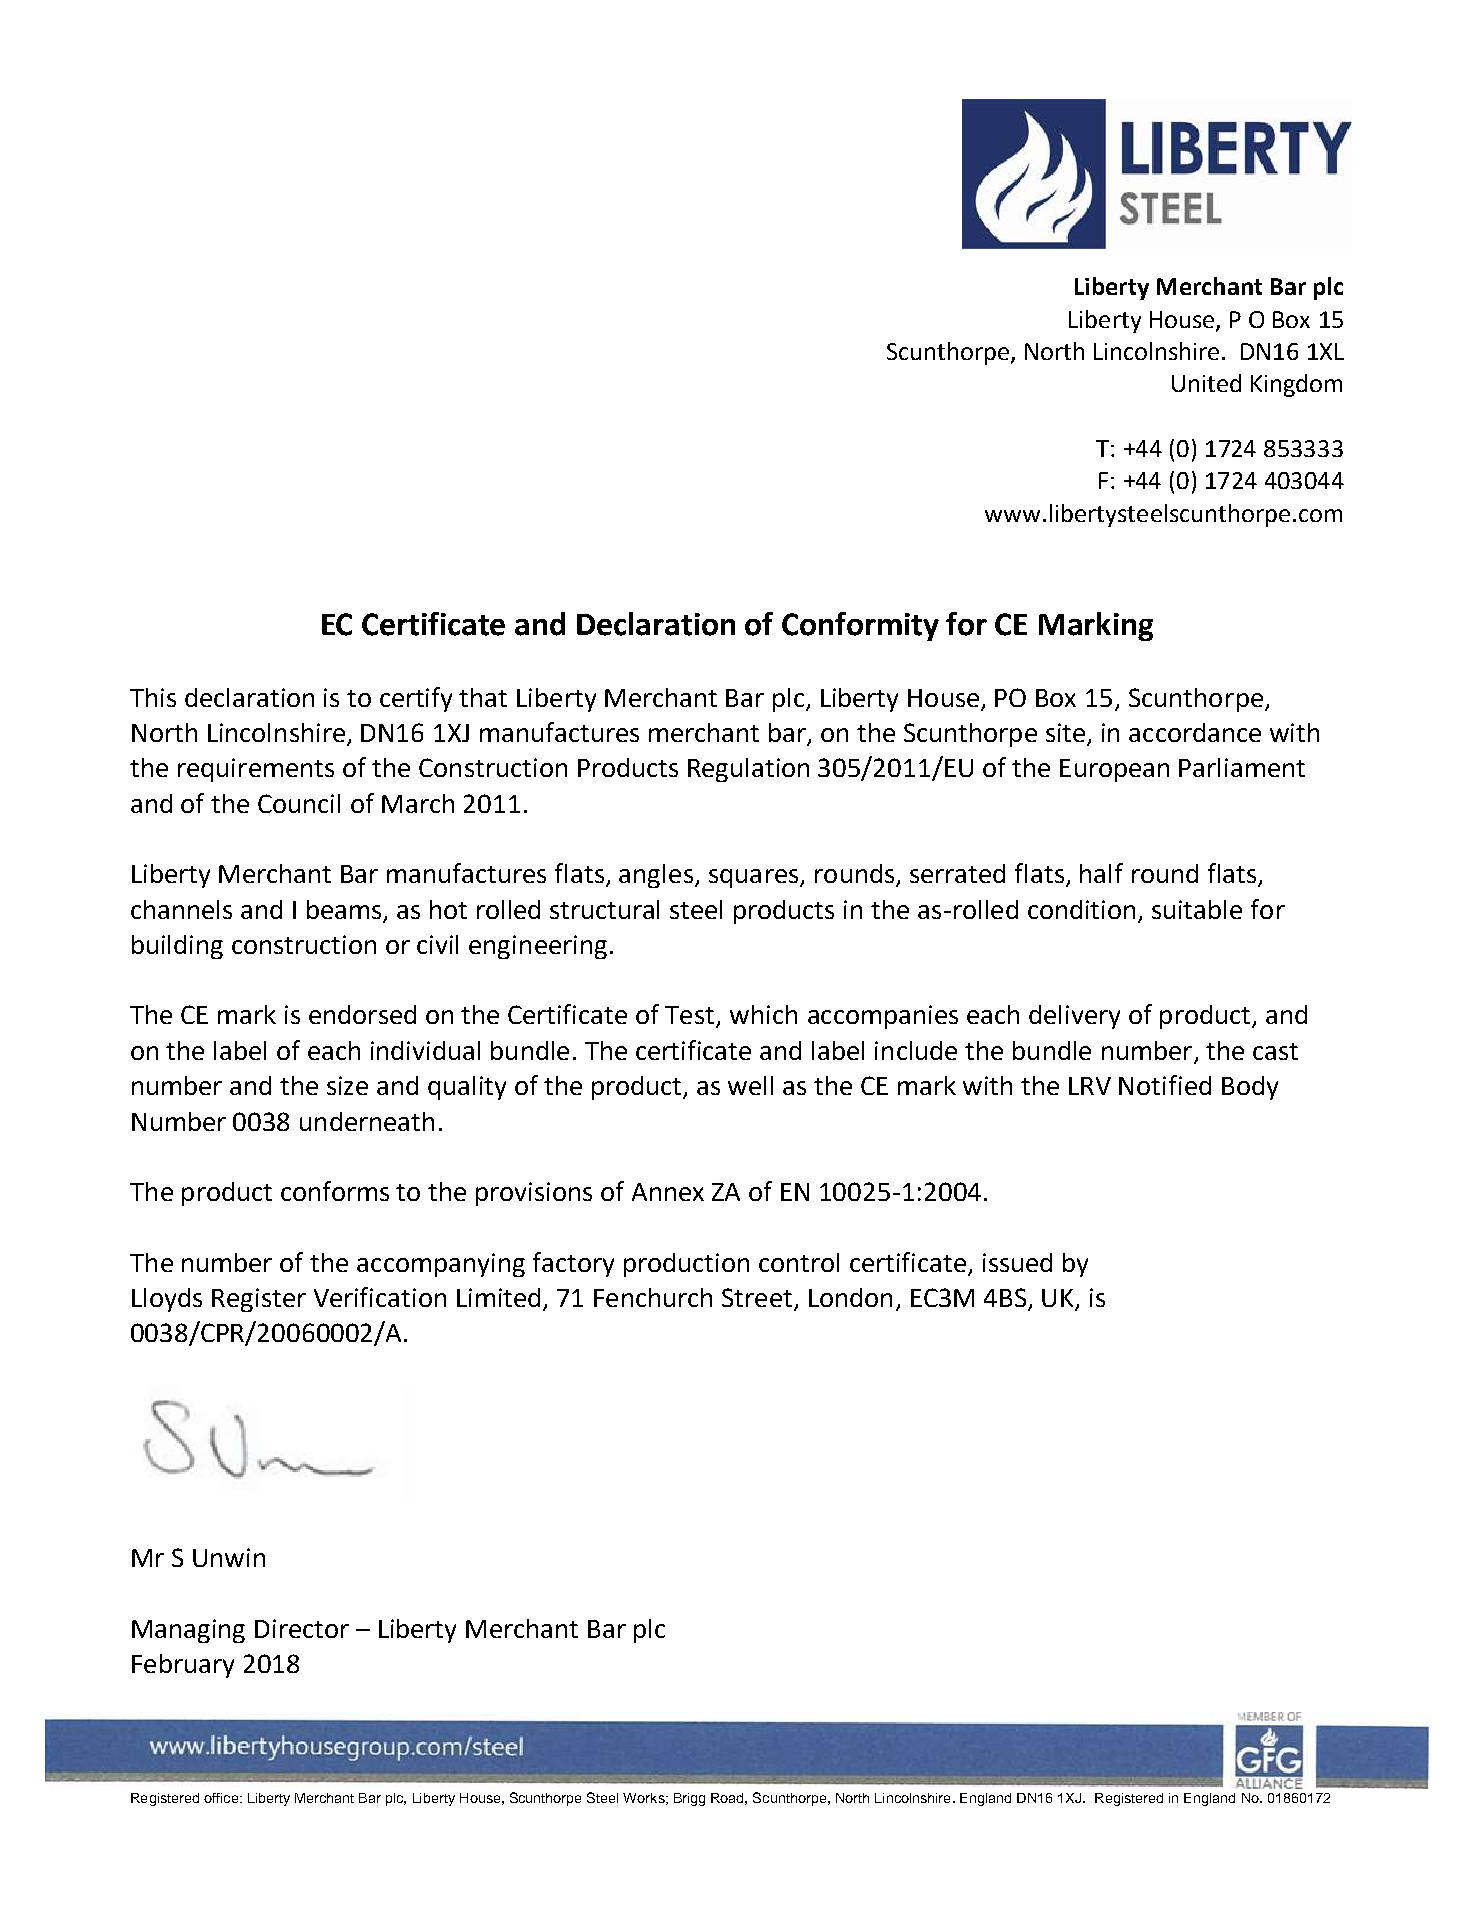 Image resolution: width=1474 pixels, height=1908 pixels. What do you see at coordinates (860, 626) in the screenshot?
I see `Conformity` at bounding box center [860, 626].
